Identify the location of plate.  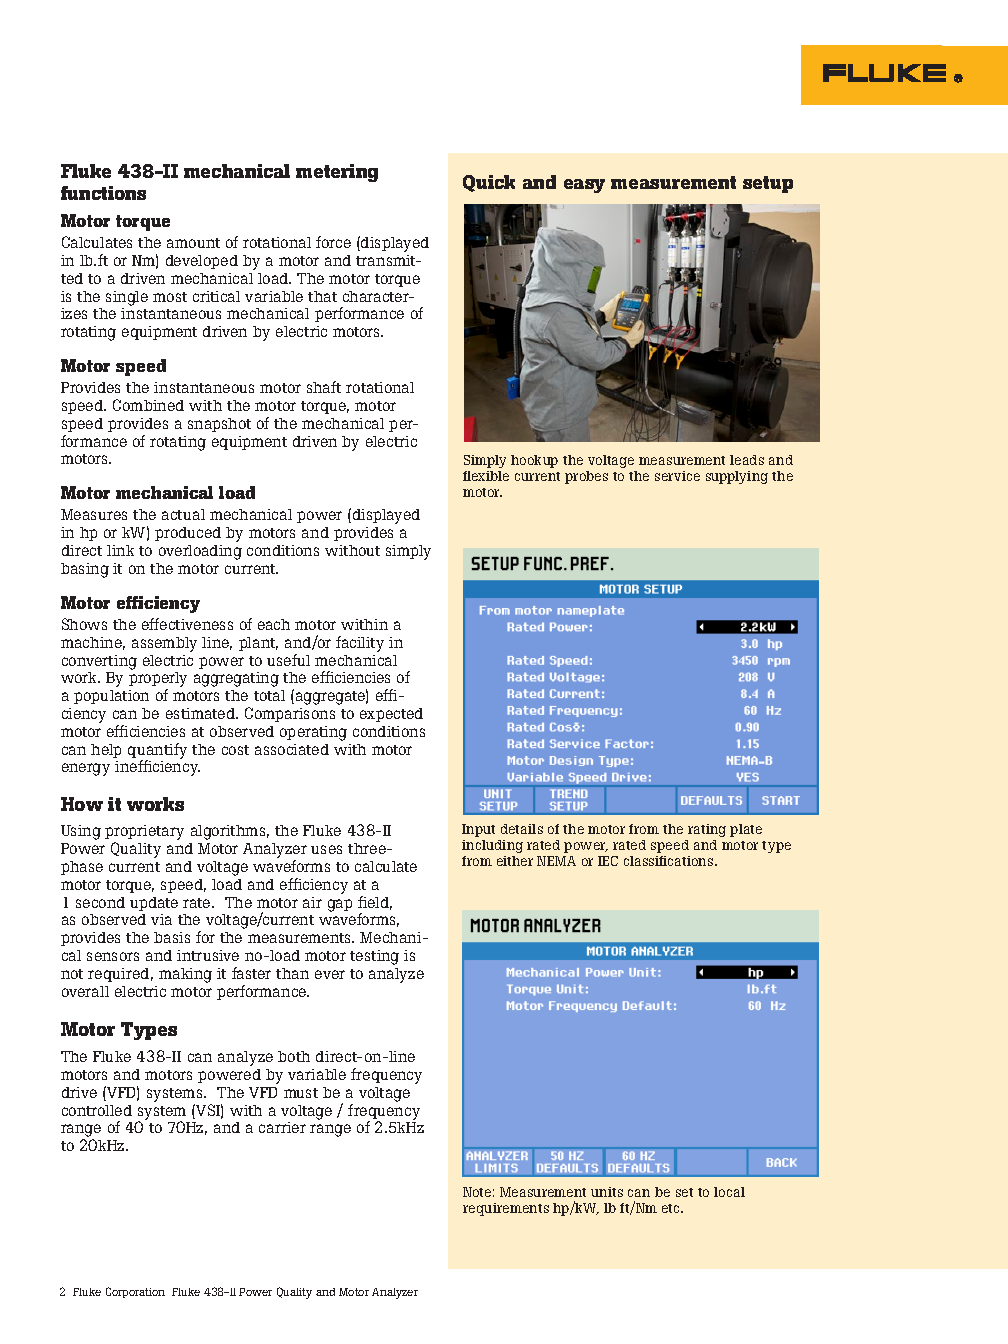
(746, 830).
